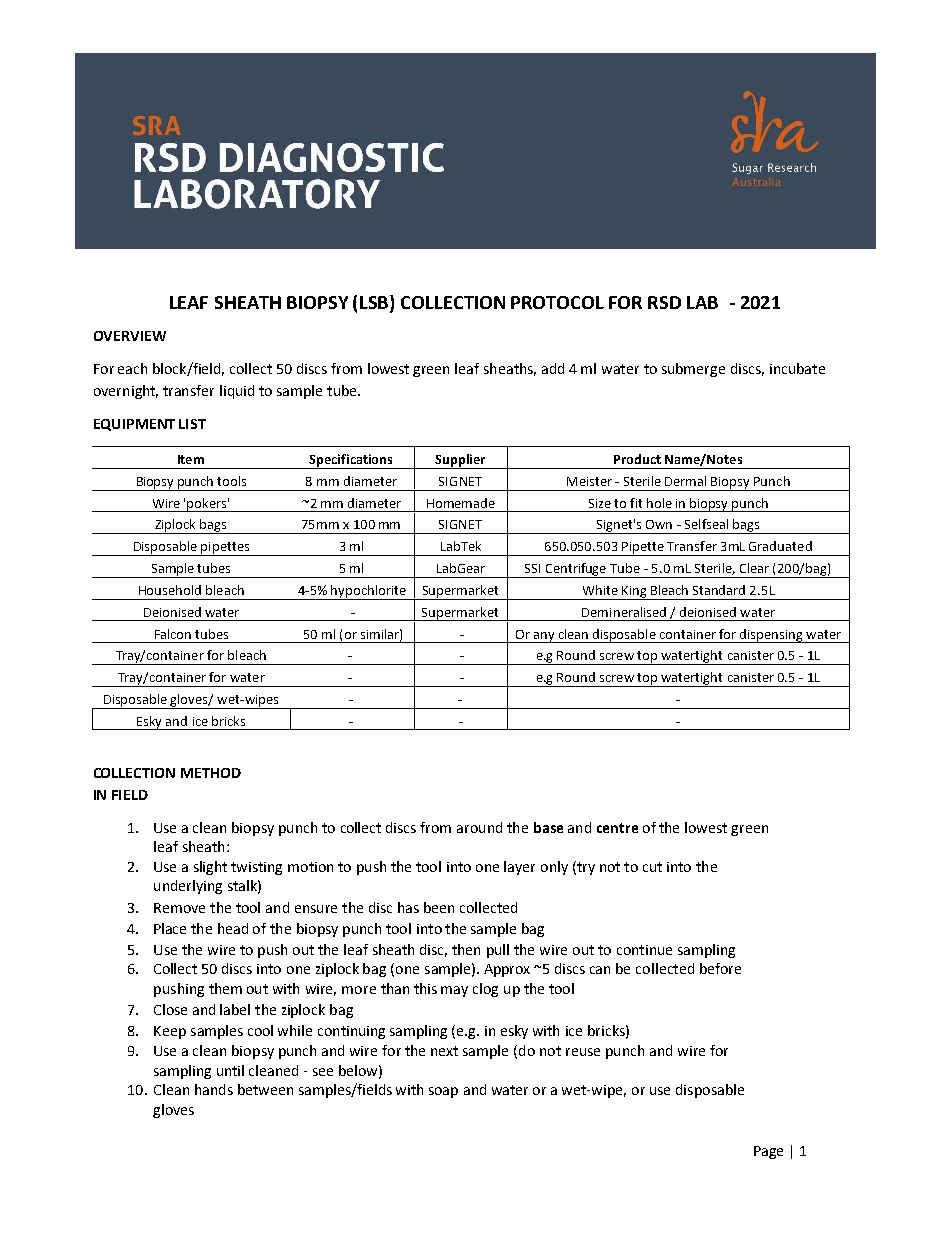  What do you see at coordinates (375, 302) in the image?
I see `LSB` at bounding box center [375, 302].
